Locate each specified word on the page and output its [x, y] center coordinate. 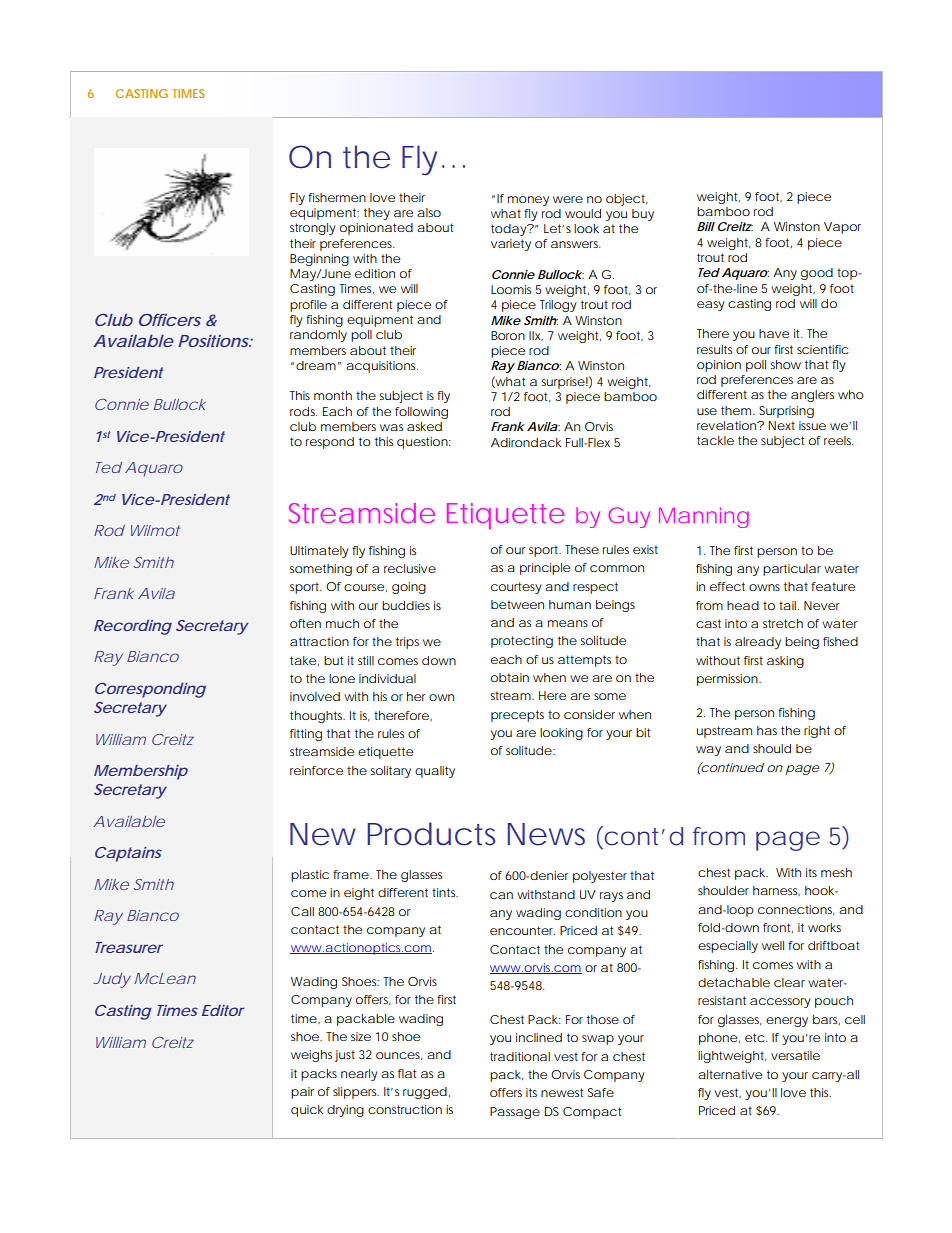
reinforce [316, 770]
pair [302, 1093]
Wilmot [155, 530]
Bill [706, 226]
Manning [704, 517]
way [708, 751]
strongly [313, 229]
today [510, 230]
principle [545, 569]
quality [435, 772]
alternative [730, 1074]
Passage [515, 1113]
